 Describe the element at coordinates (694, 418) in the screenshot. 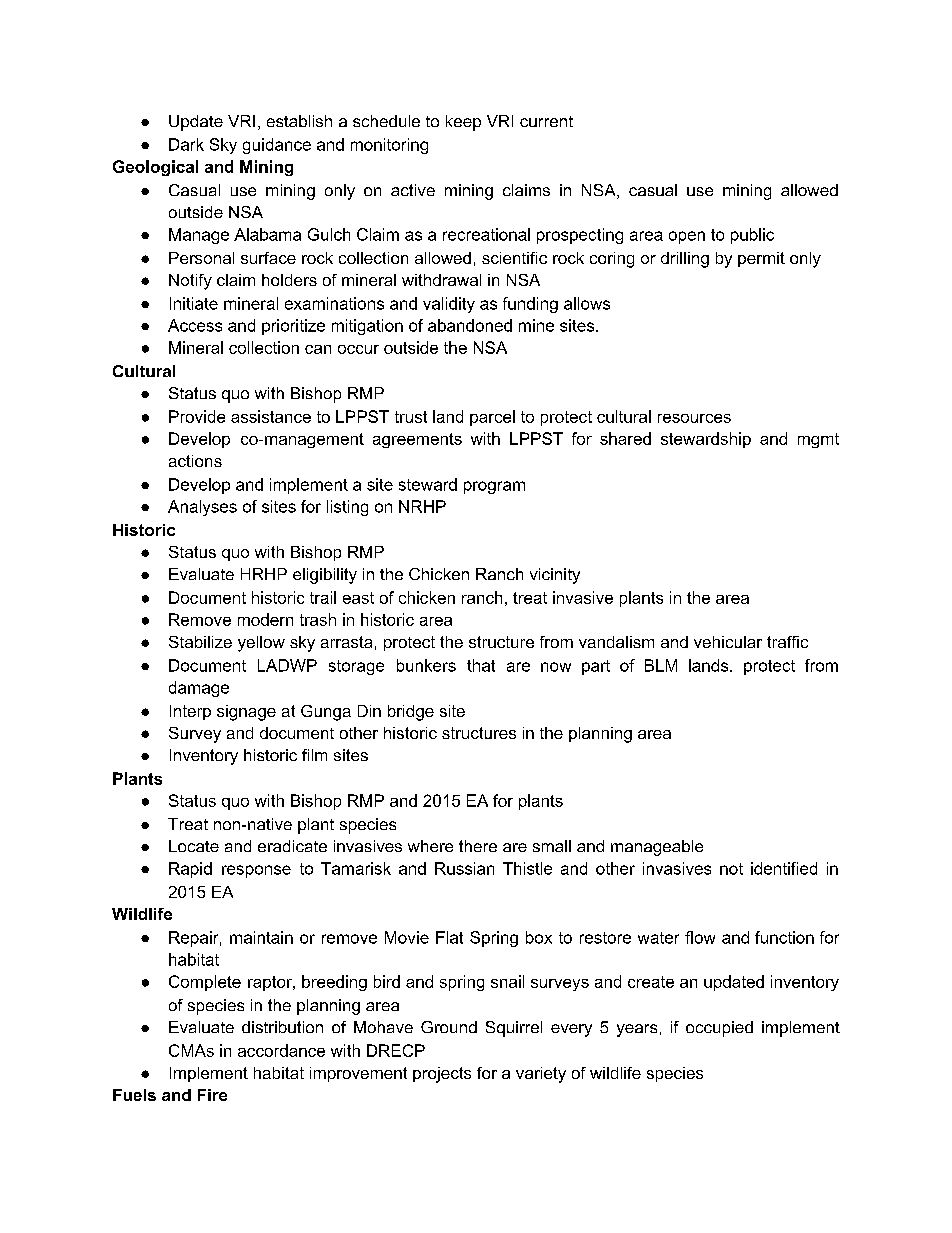

I see `resources` at that location.
